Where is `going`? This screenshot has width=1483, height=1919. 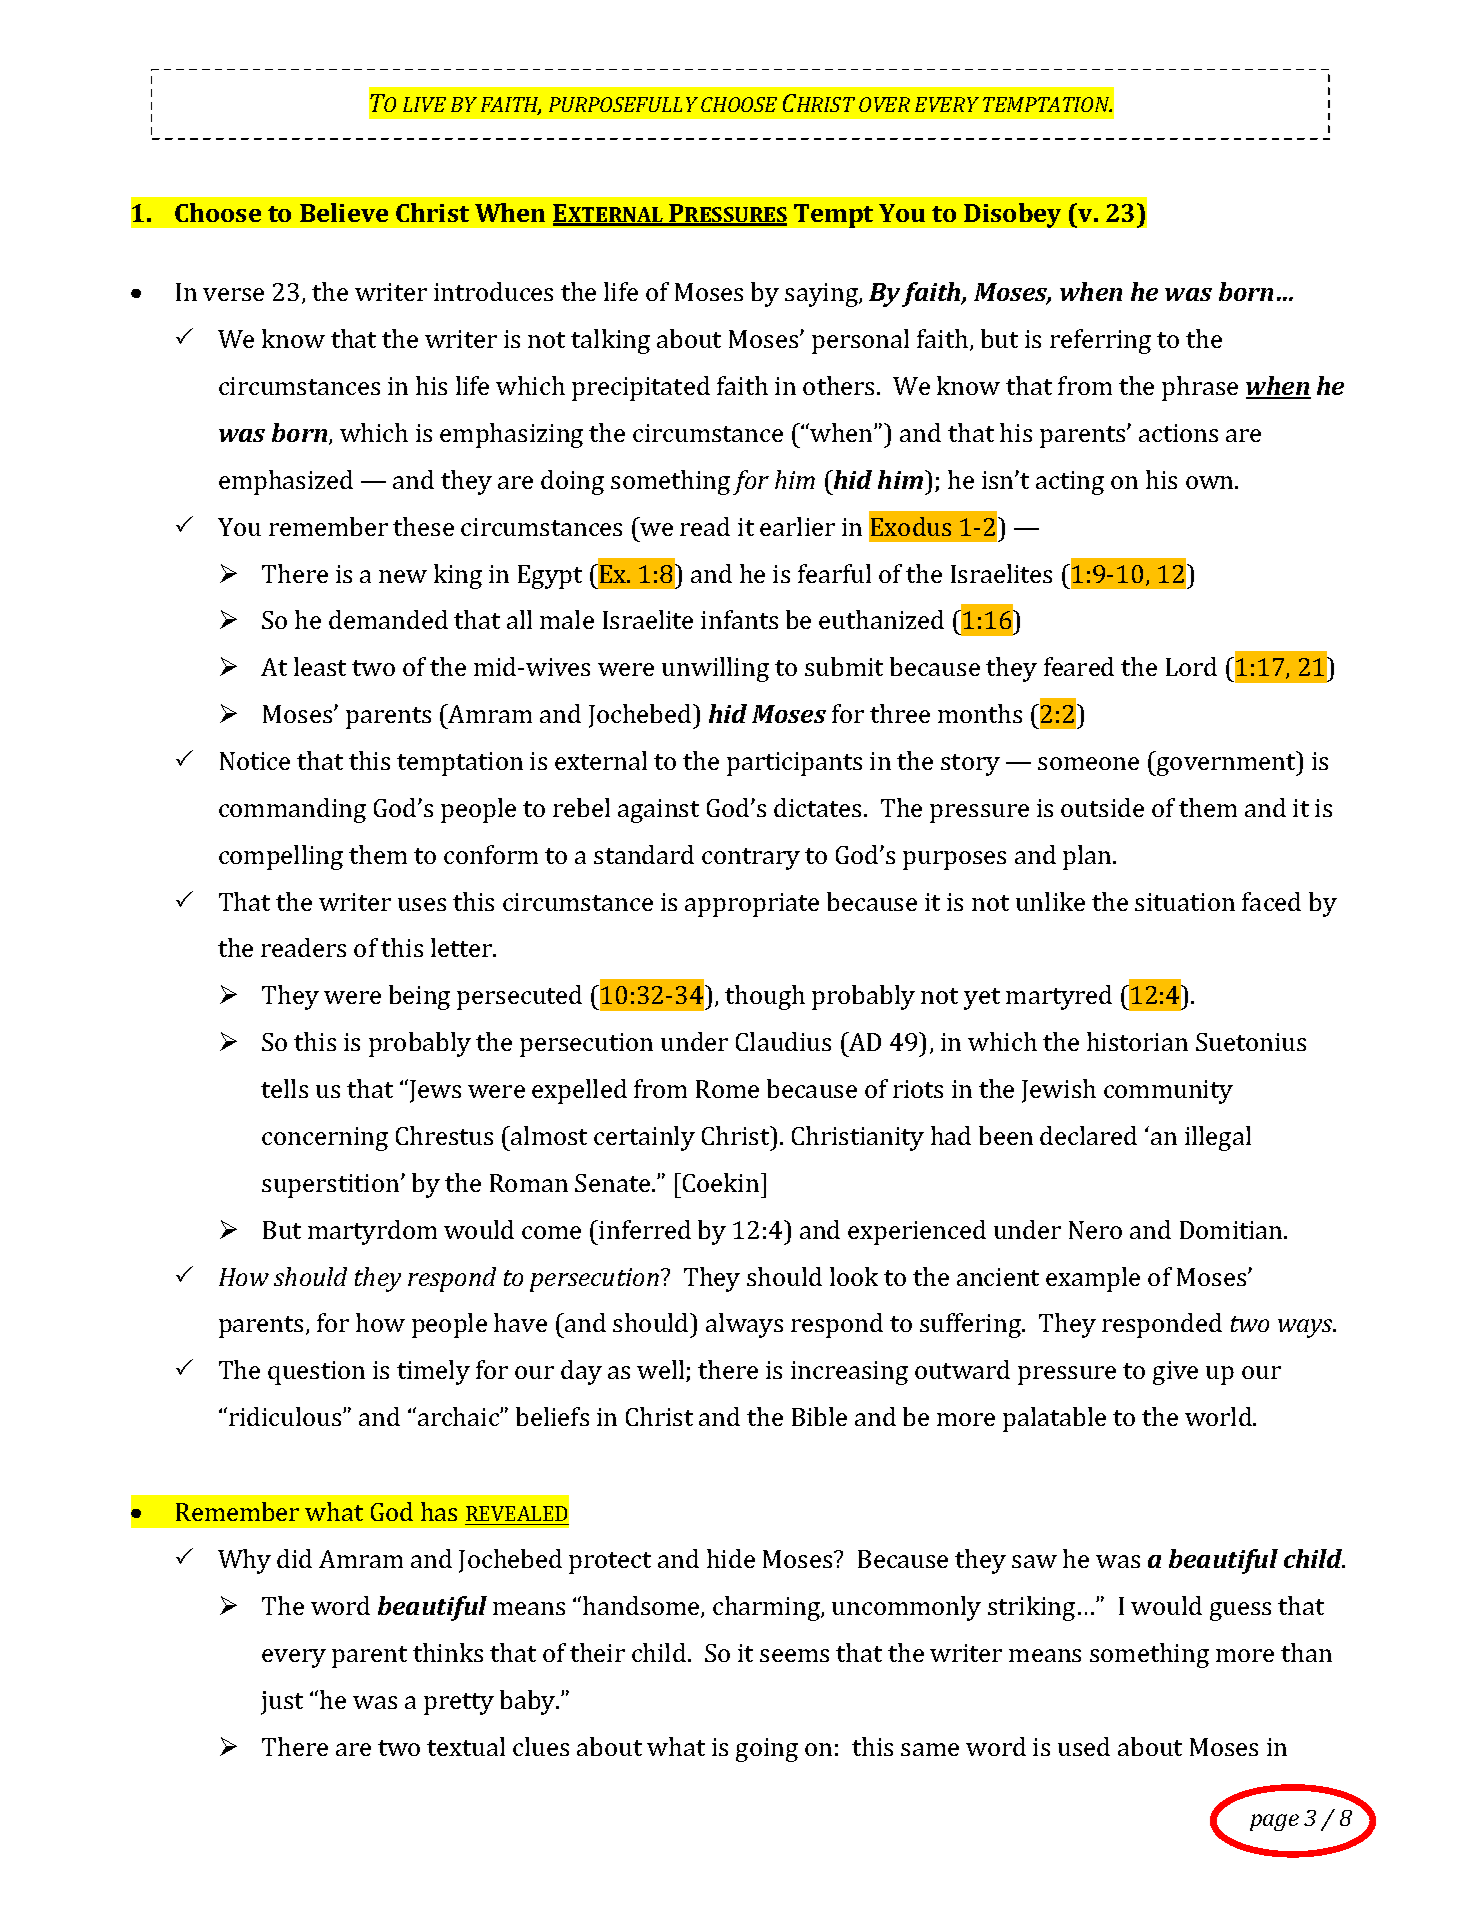 going is located at coordinates (767, 1750).
